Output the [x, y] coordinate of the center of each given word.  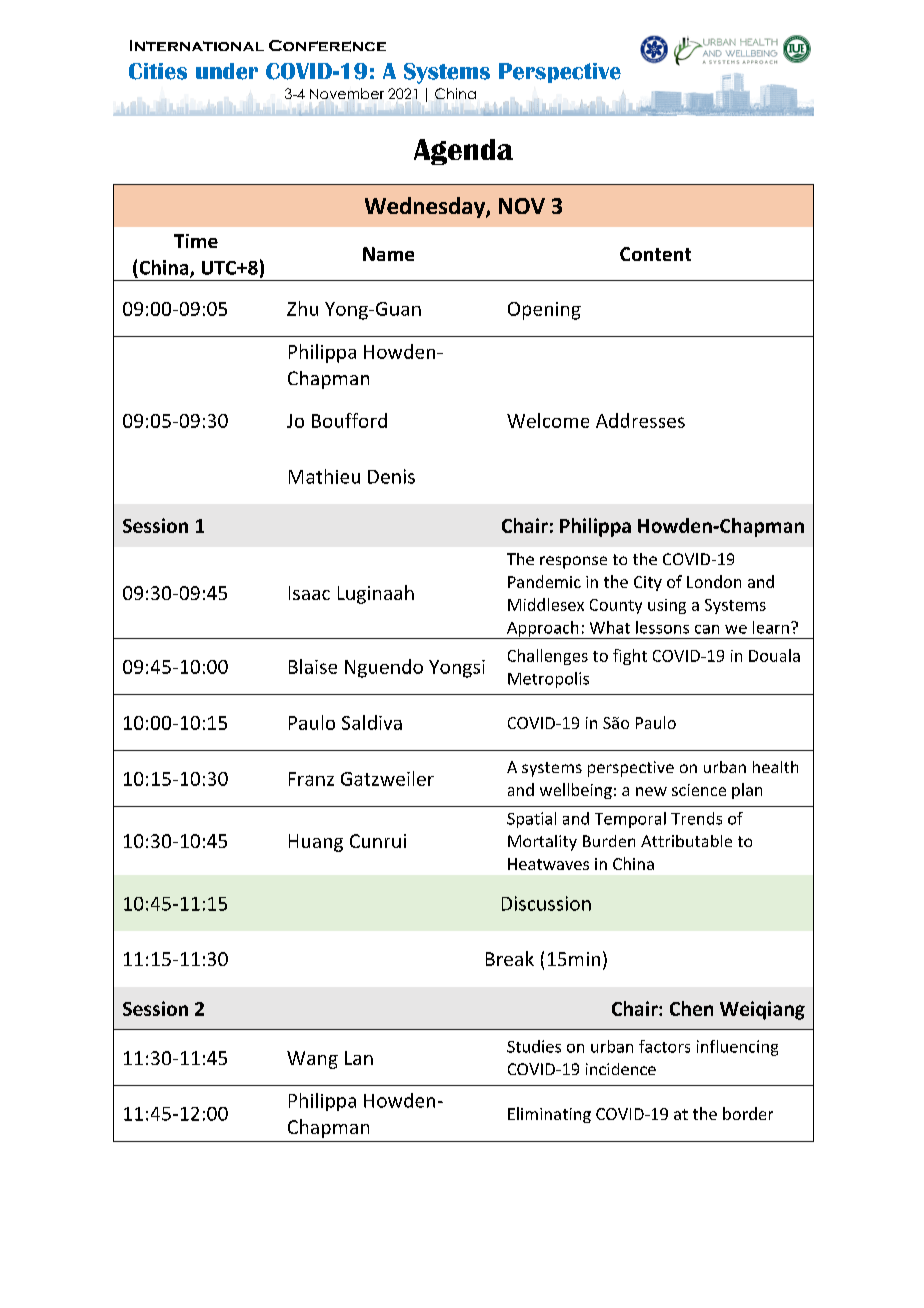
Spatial [531, 820]
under [227, 71]
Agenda [463, 152]
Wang [312, 1060]
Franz [311, 779]
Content [655, 254]
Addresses [640, 420]
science [699, 790]
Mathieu [324, 476]
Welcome [548, 420]
